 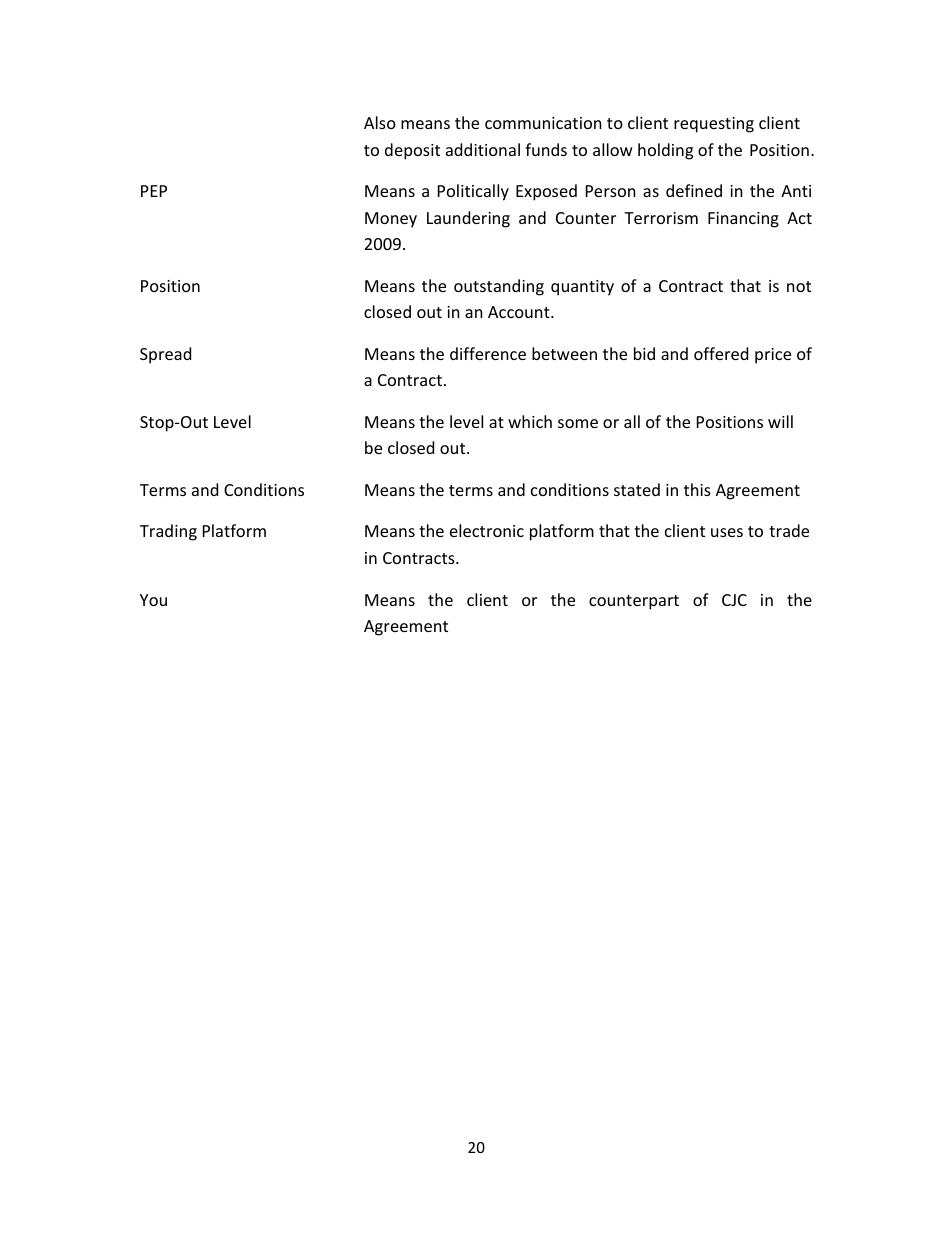 I want to click on difference, so click(x=488, y=353).
